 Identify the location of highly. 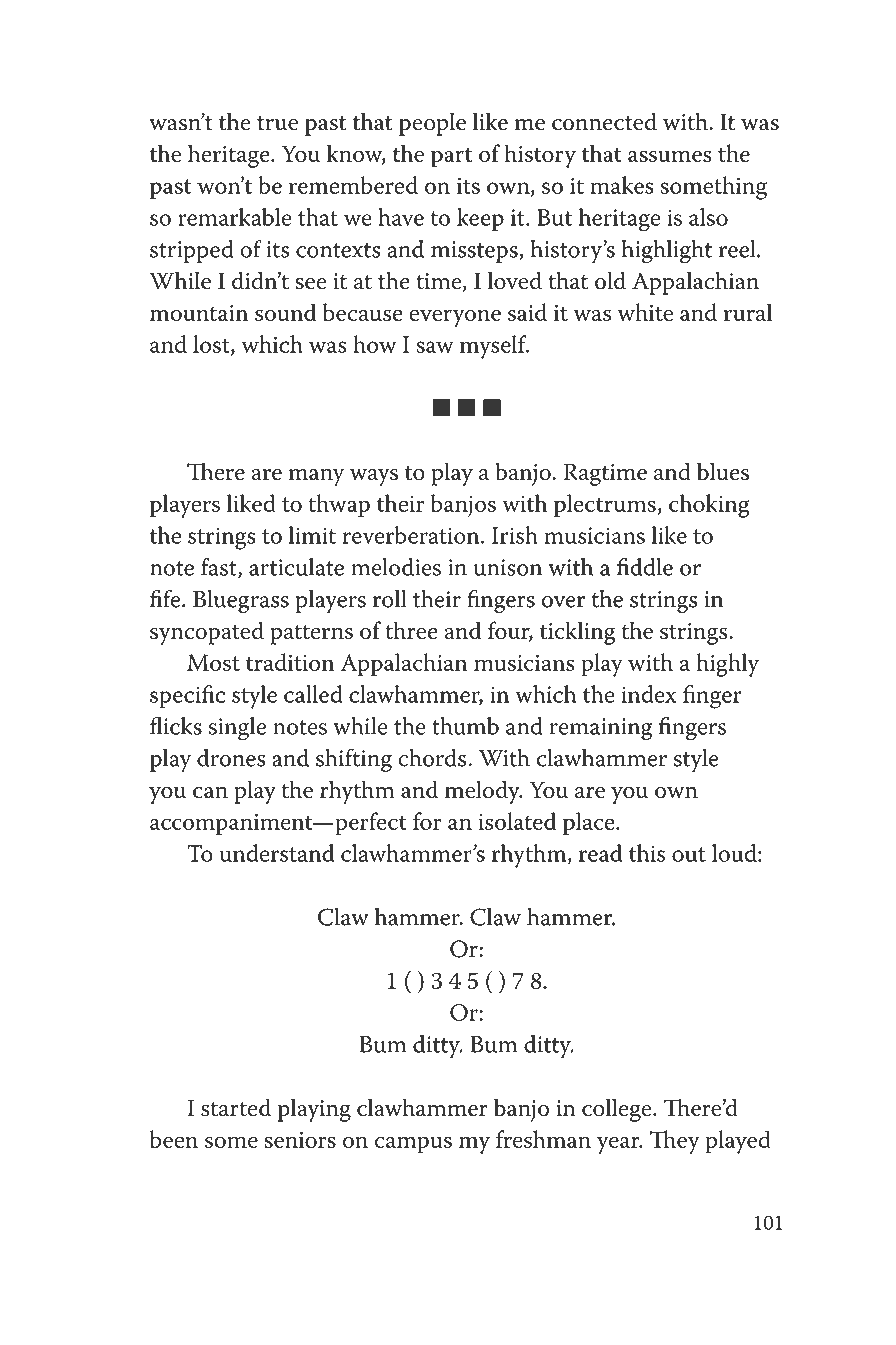
(728, 665).
